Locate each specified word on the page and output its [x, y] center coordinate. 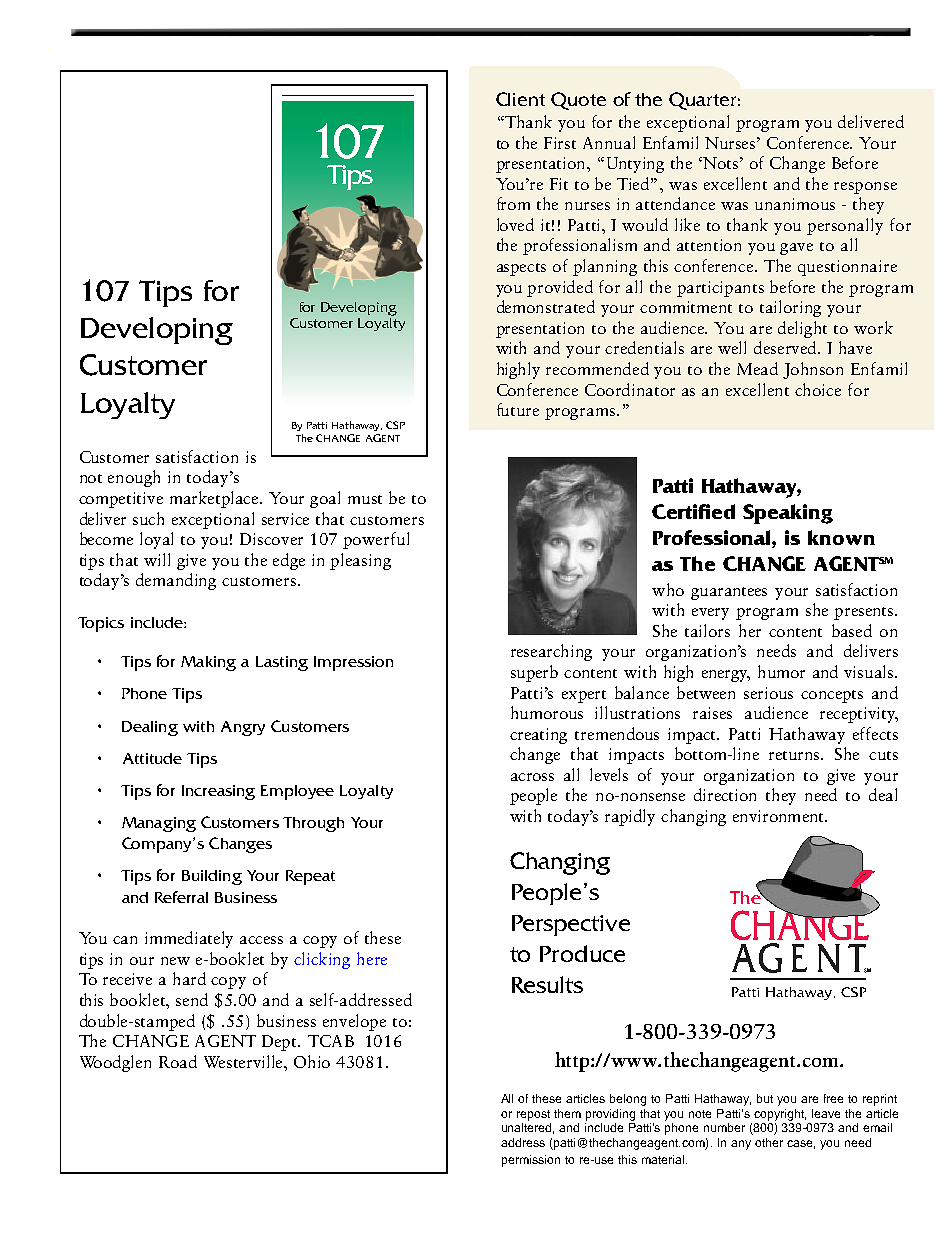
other [769, 1142]
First [560, 143]
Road [178, 1061]
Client [520, 99]
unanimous [795, 204]
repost [533, 1115]
